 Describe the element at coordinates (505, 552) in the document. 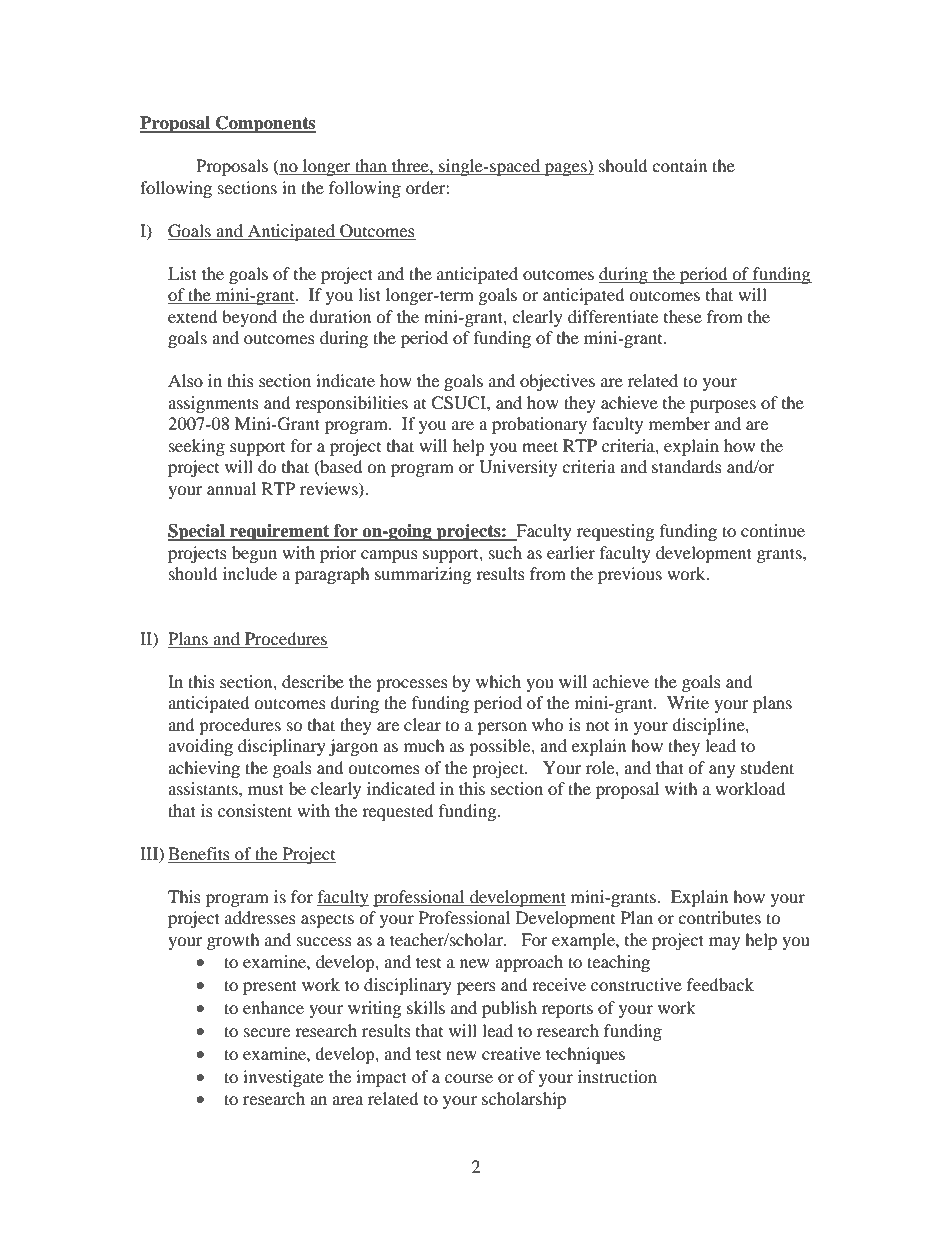

I see `such` at that location.
